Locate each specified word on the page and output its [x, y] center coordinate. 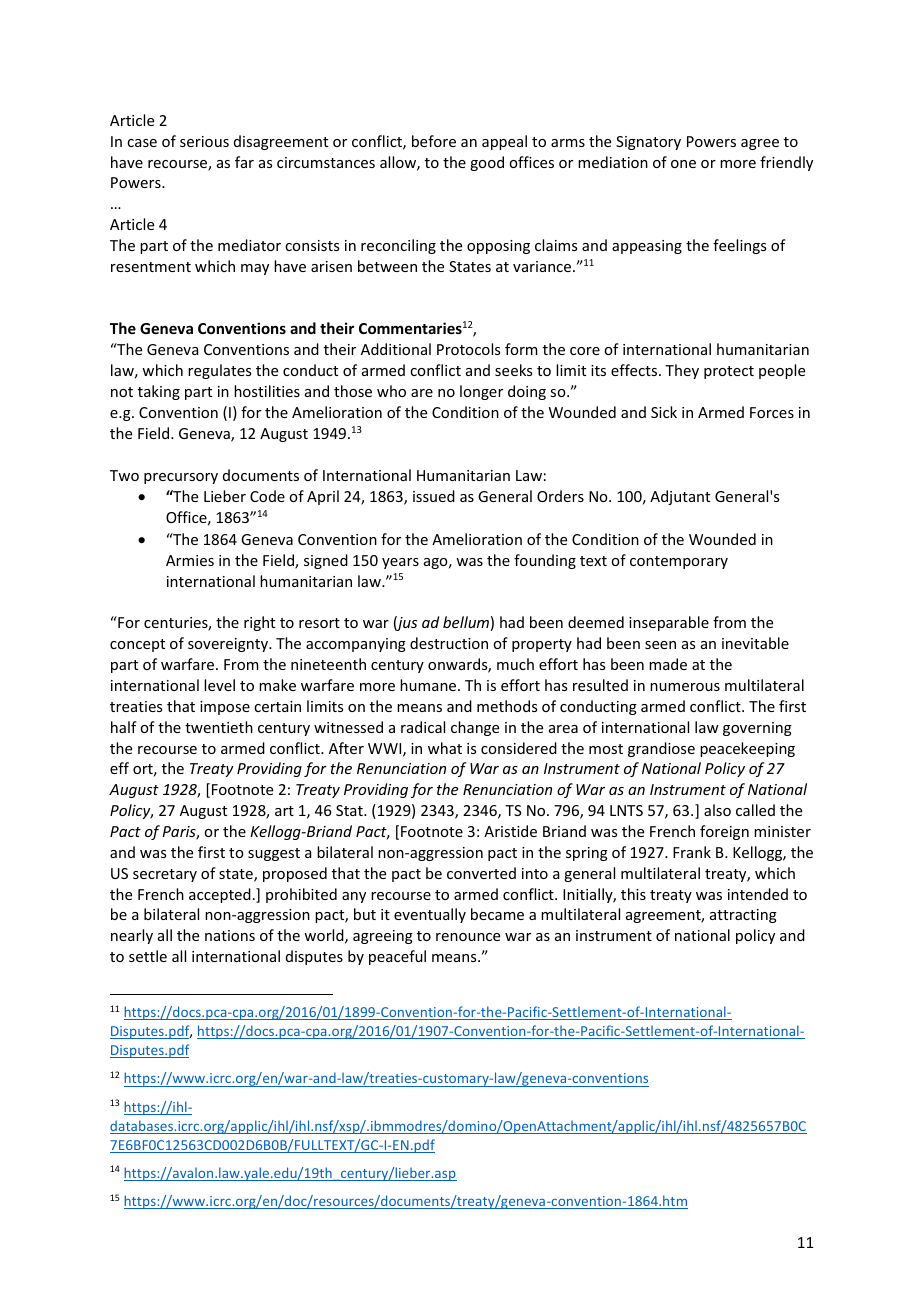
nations [230, 935]
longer [481, 392]
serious [204, 141]
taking [159, 392]
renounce [468, 937]
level [219, 685]
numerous [685, 687]
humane [429, 685]
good [487, 163]
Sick [664, 412]
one [683, 164]
